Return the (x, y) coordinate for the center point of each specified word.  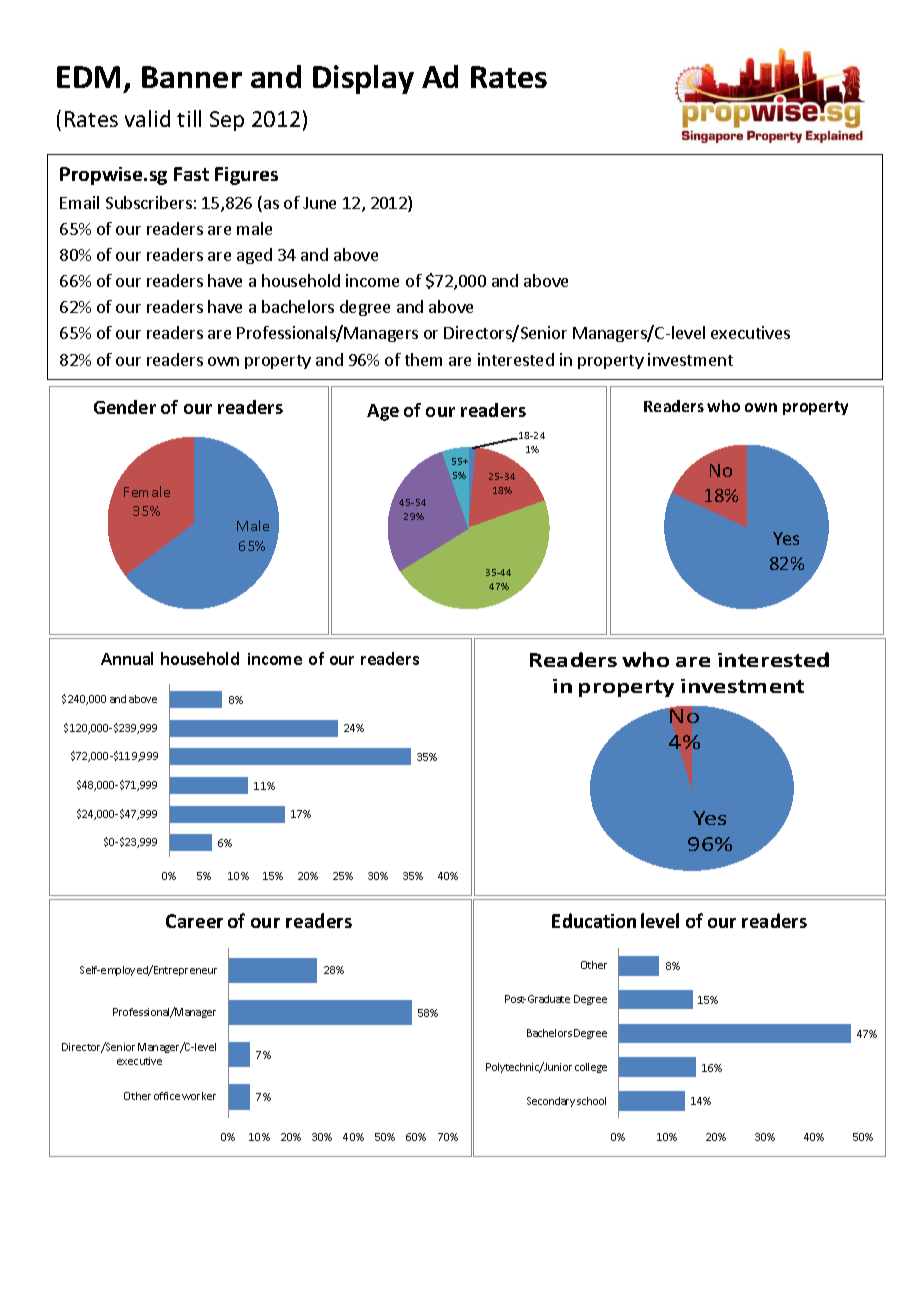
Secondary (551, 1102)
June (319, 203)
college (591, 1068)
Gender (125, 407)
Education (594, 920)
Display (363, 79)
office (167, 1096)
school (591, 1101)
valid (147, 118)
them (423, 359)
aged (254, 256)
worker (199, 1096)
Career (194, 921)
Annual (127, 658)
